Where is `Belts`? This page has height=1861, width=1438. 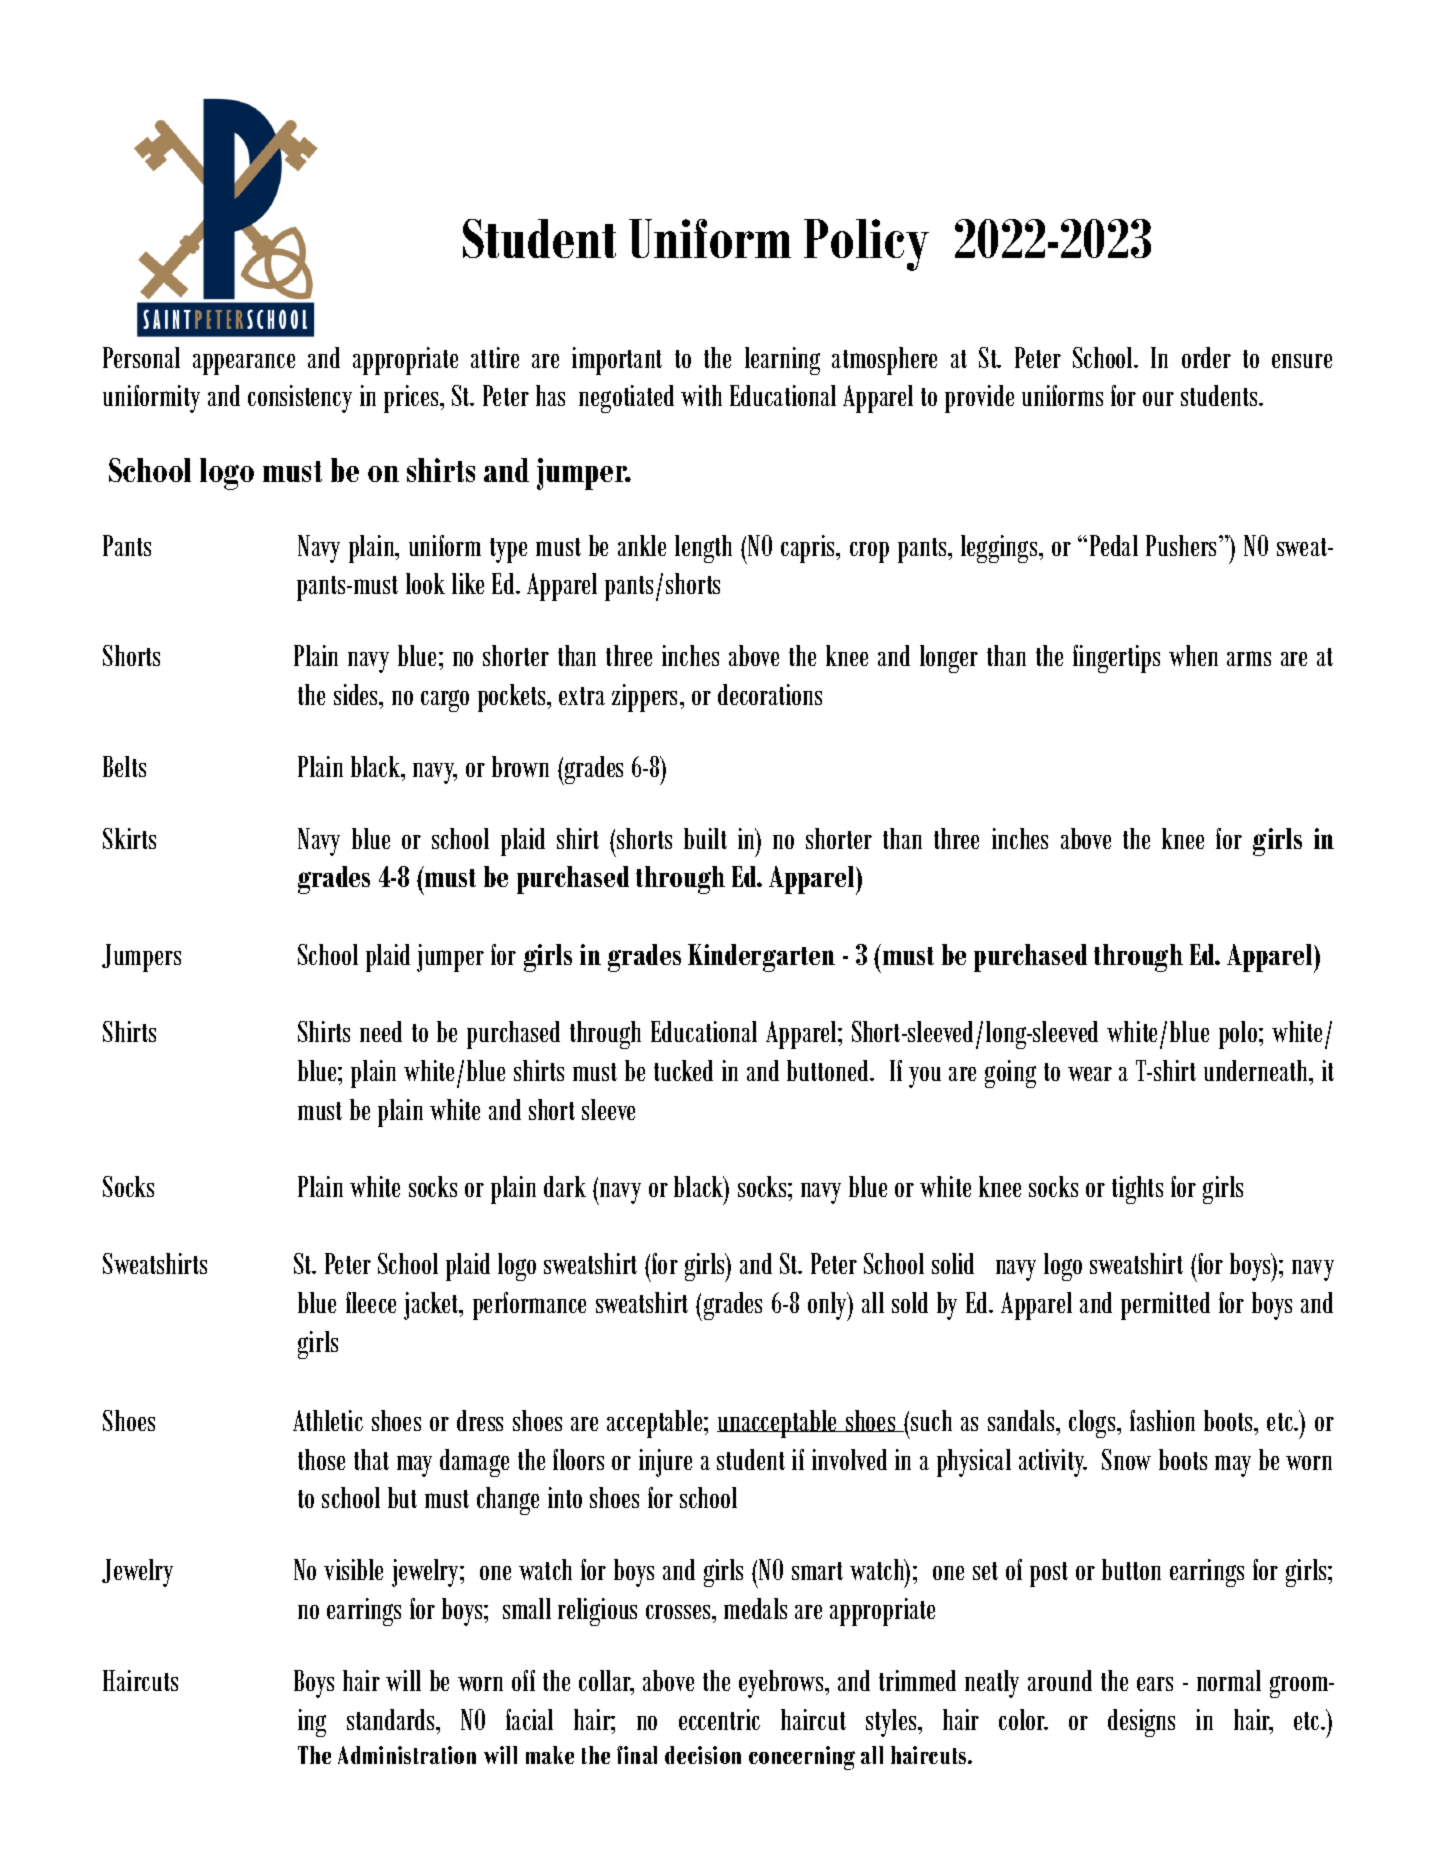
Belts is located at coordinates (124, 766).
